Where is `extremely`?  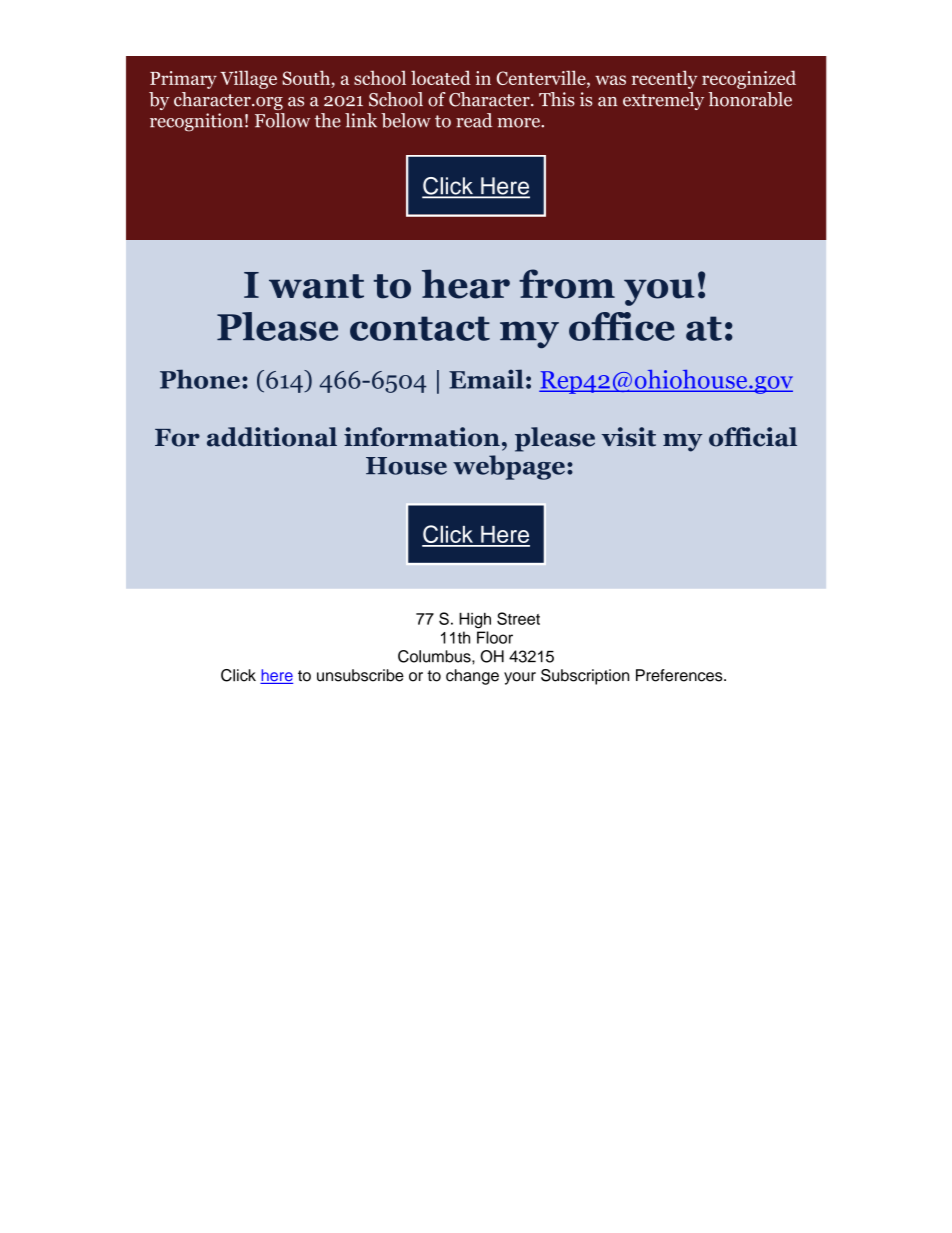
extremely is located at coordinates (663, 101).
